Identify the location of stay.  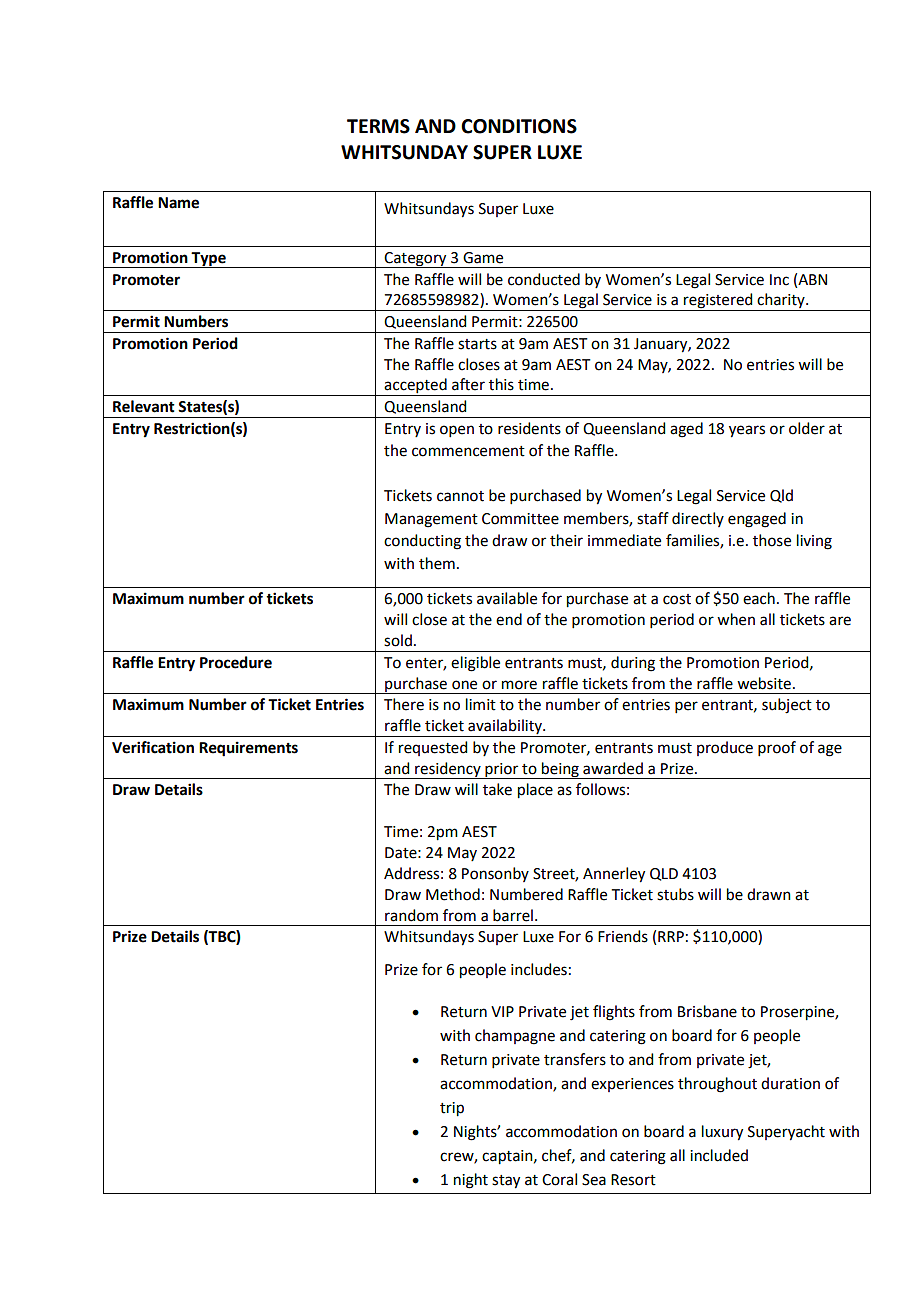
(506, 1182).
